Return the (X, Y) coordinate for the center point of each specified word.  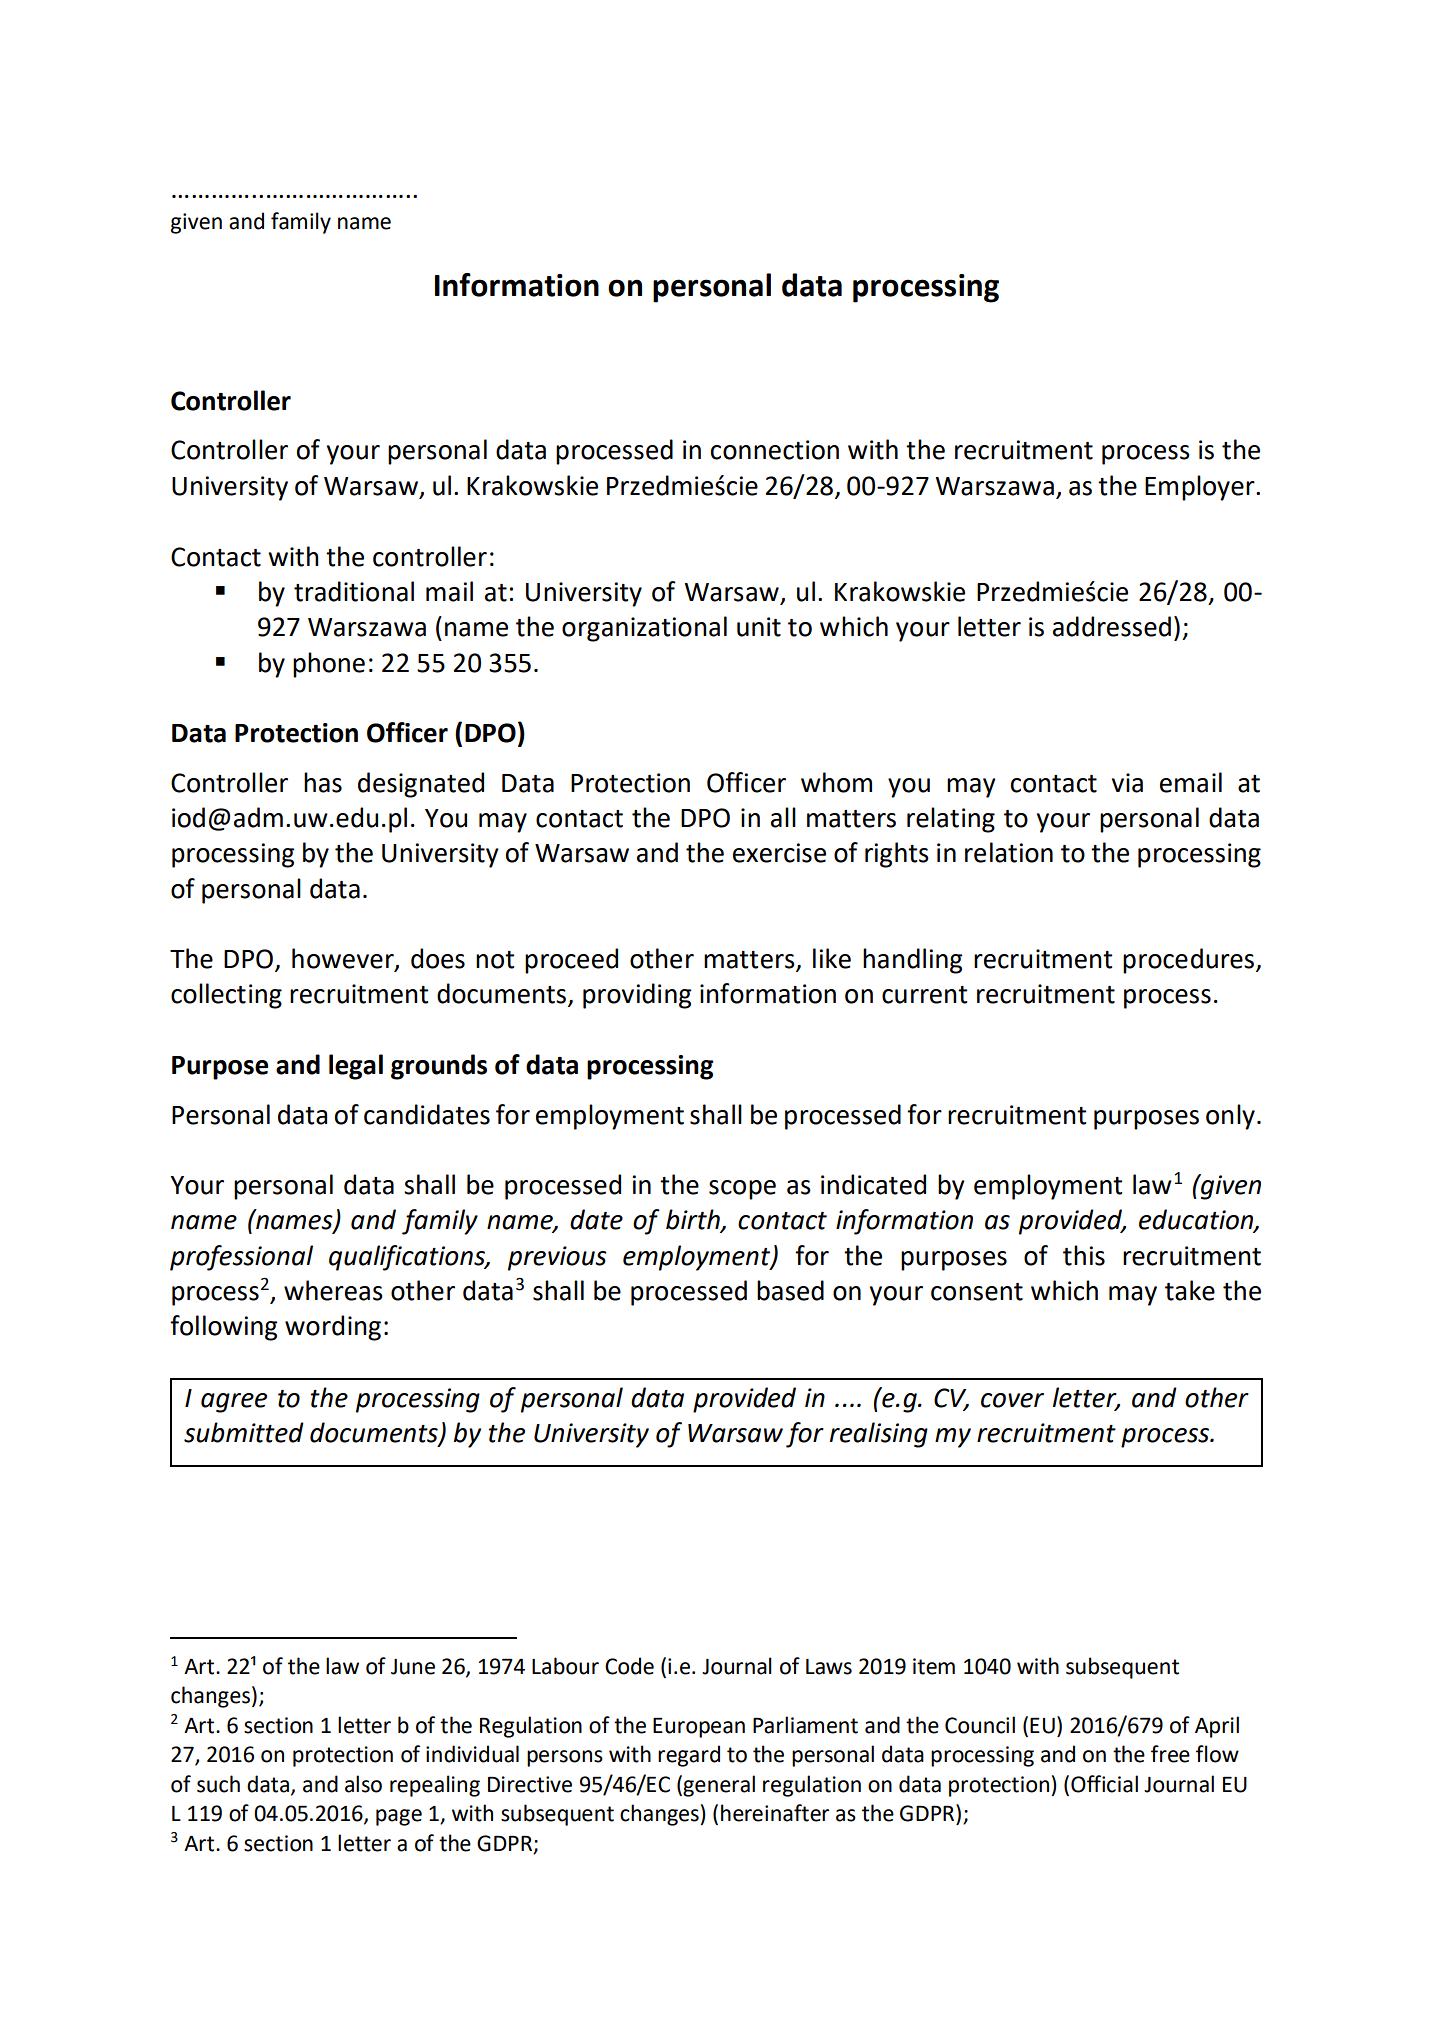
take (1190, 1290)
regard (689, 1756)
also (363, 1784)
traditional (354, 591)
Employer (1201, 488)
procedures (1190, 961)
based (790, 1290)
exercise (779, 853)
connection (775, 450)
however (344, 959)
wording (333, 1328)
